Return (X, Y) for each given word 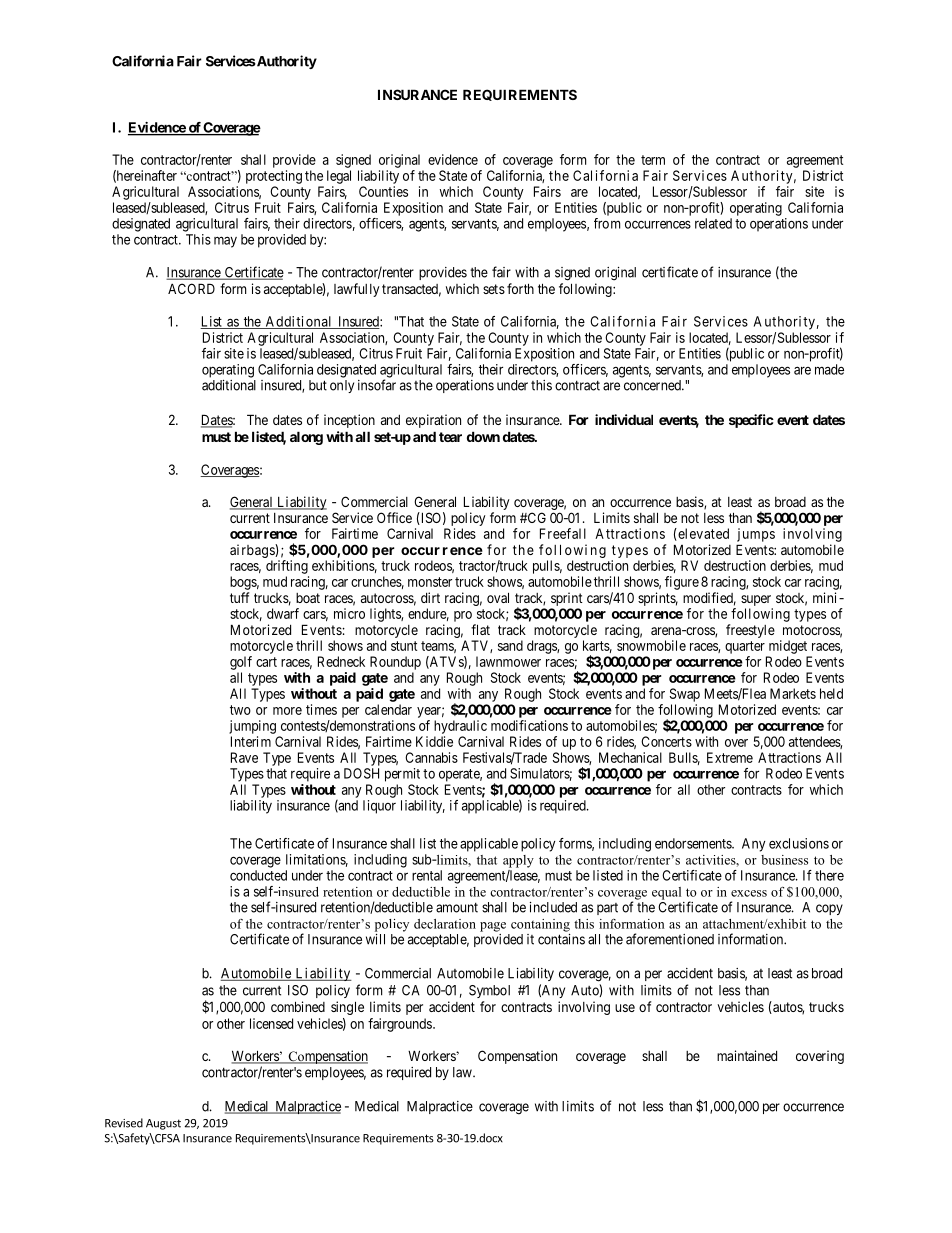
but (318, 385)
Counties (383, 191)
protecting (274, 177)
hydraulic (460, 727)
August (163, 1124)
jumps (756, 535)
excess (749, 893)
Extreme (730, 757)
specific (751, 421)
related (713, 223)
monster (430, 582)
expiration (433, 421)
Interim (251, 741)
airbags (253, 551)
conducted (258, 875)
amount (457, 908)
